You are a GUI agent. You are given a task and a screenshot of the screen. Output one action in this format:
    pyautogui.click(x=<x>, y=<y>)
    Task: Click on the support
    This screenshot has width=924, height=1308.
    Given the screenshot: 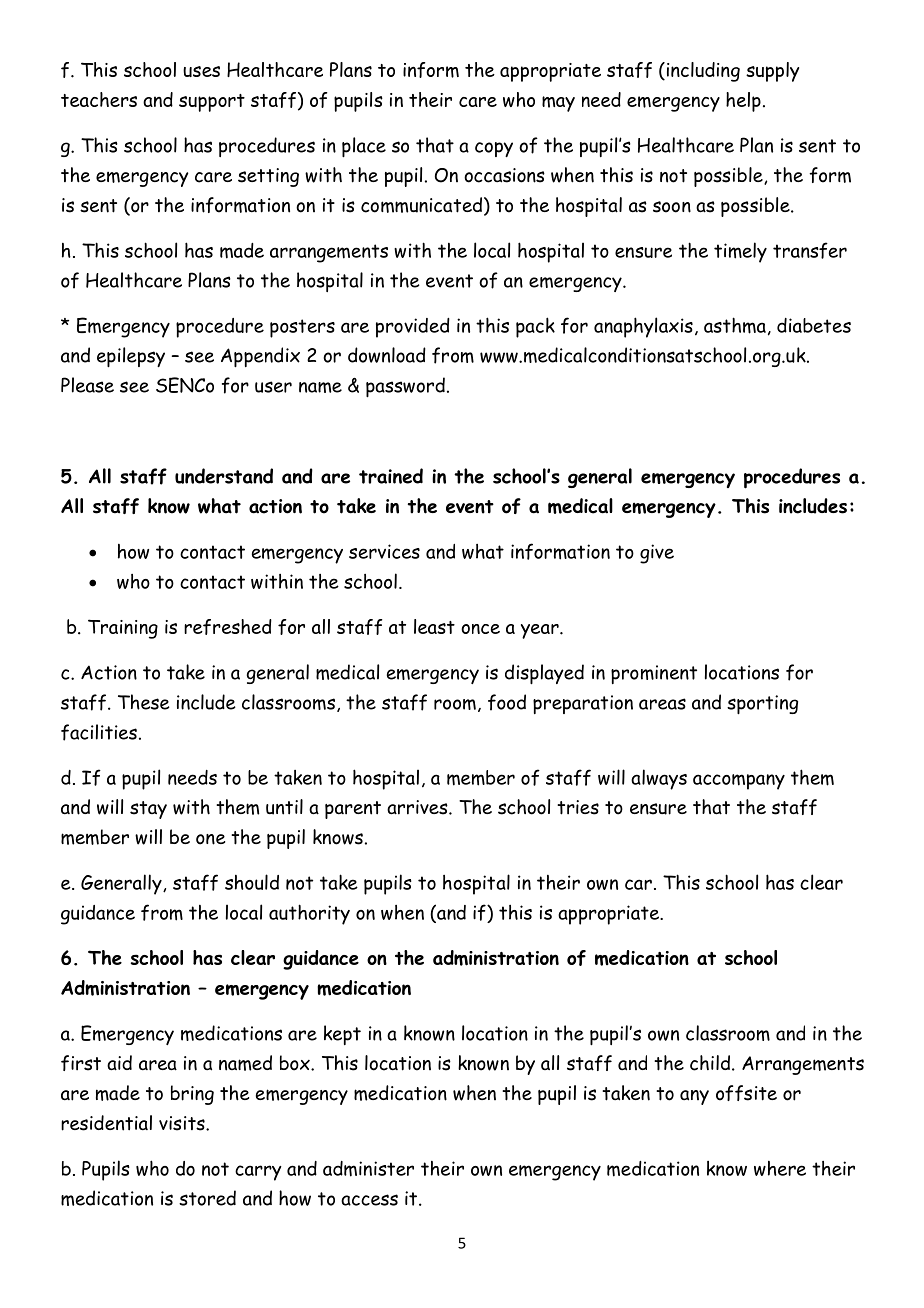 What is the action you would take?
    pyautogui.click(x=212, y=103)
